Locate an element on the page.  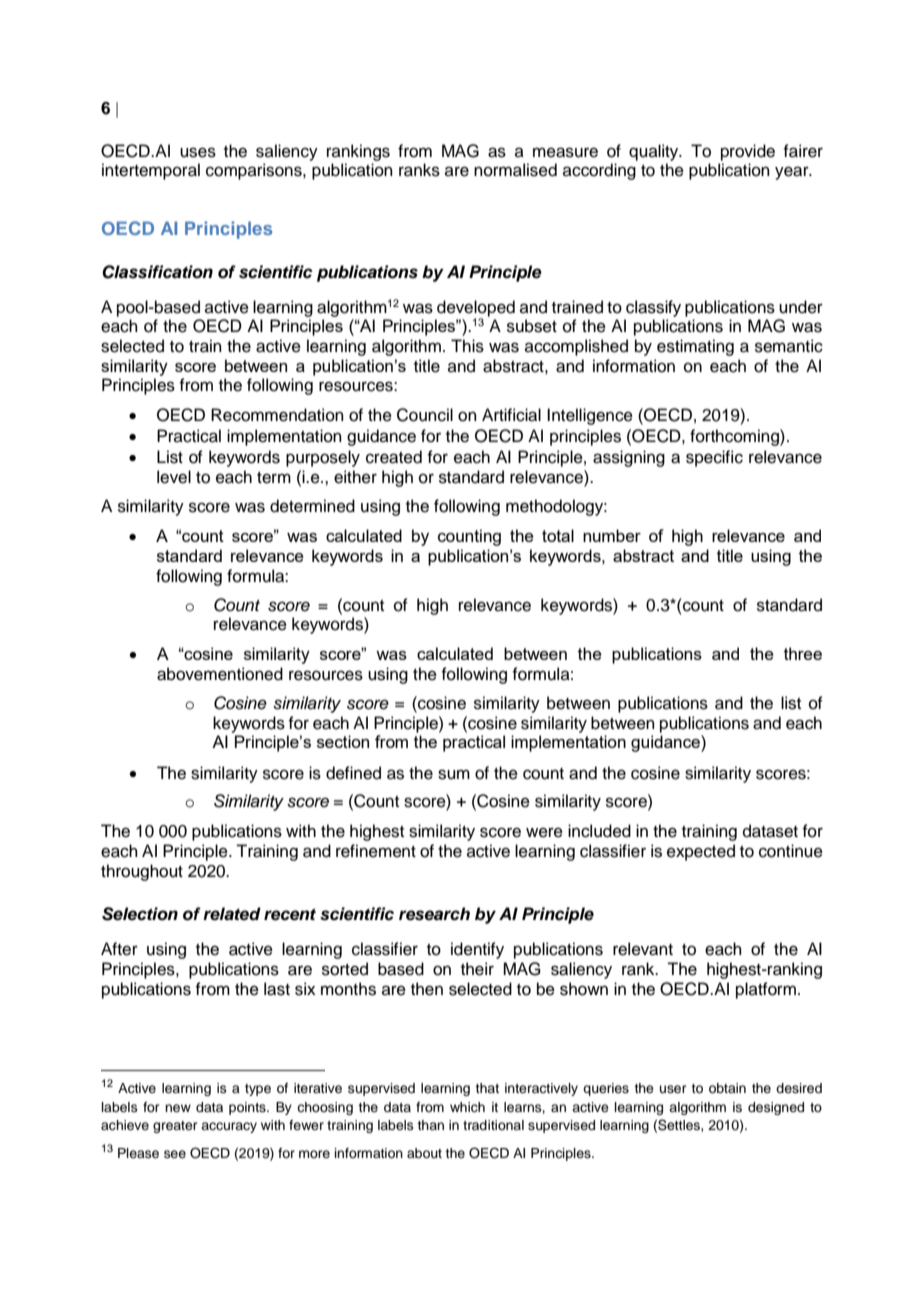
related is located at coordinates (232, 914).
